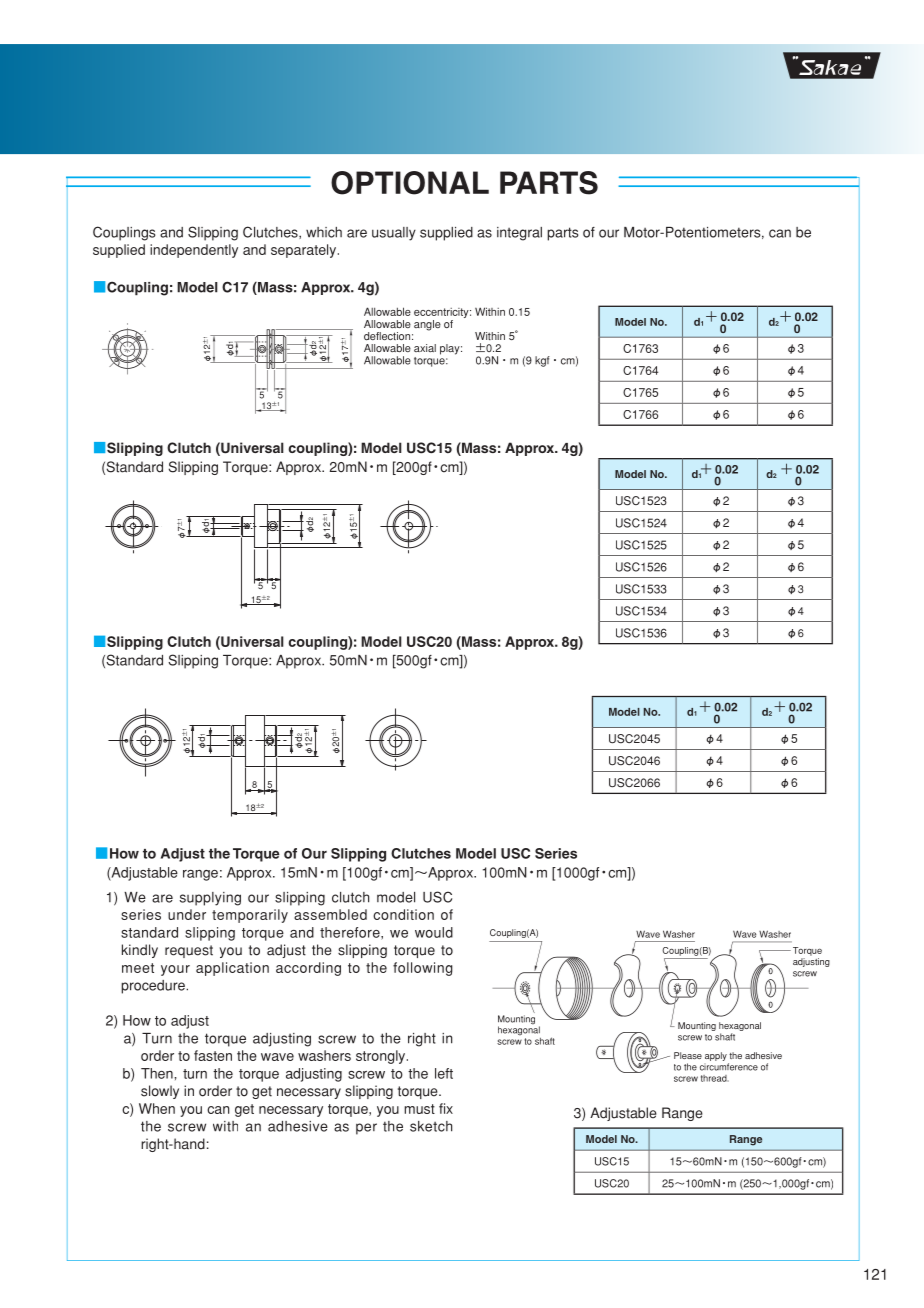 The image size is (924, 1308). I want to click on usually, so click(394, 234).
